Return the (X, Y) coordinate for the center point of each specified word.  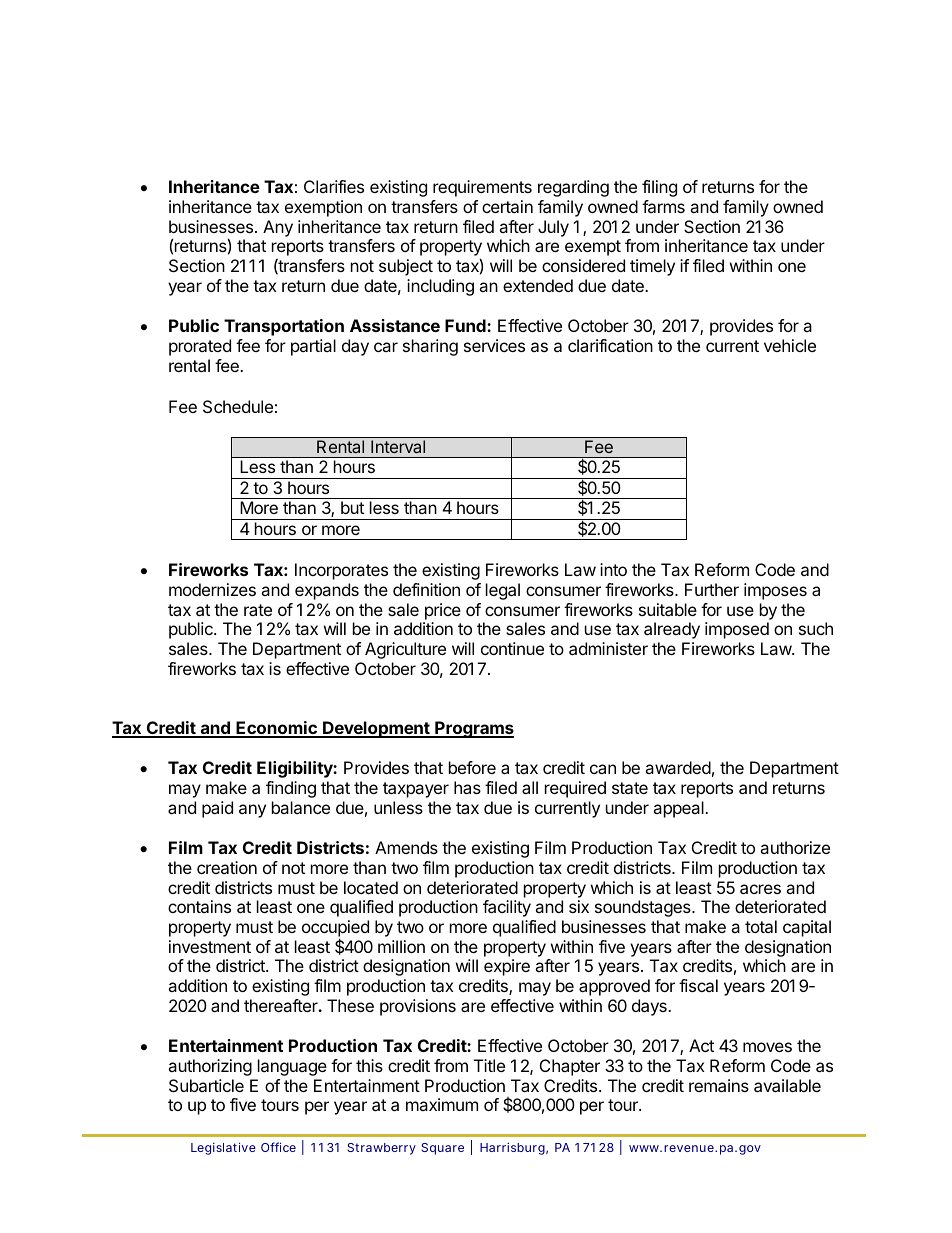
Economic (276, 729)
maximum (442, 1104)
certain (507, 206)
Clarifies (334, 186)
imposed (737, 630)
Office (278, 1147)
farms (663, 206)
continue (512, 648)
